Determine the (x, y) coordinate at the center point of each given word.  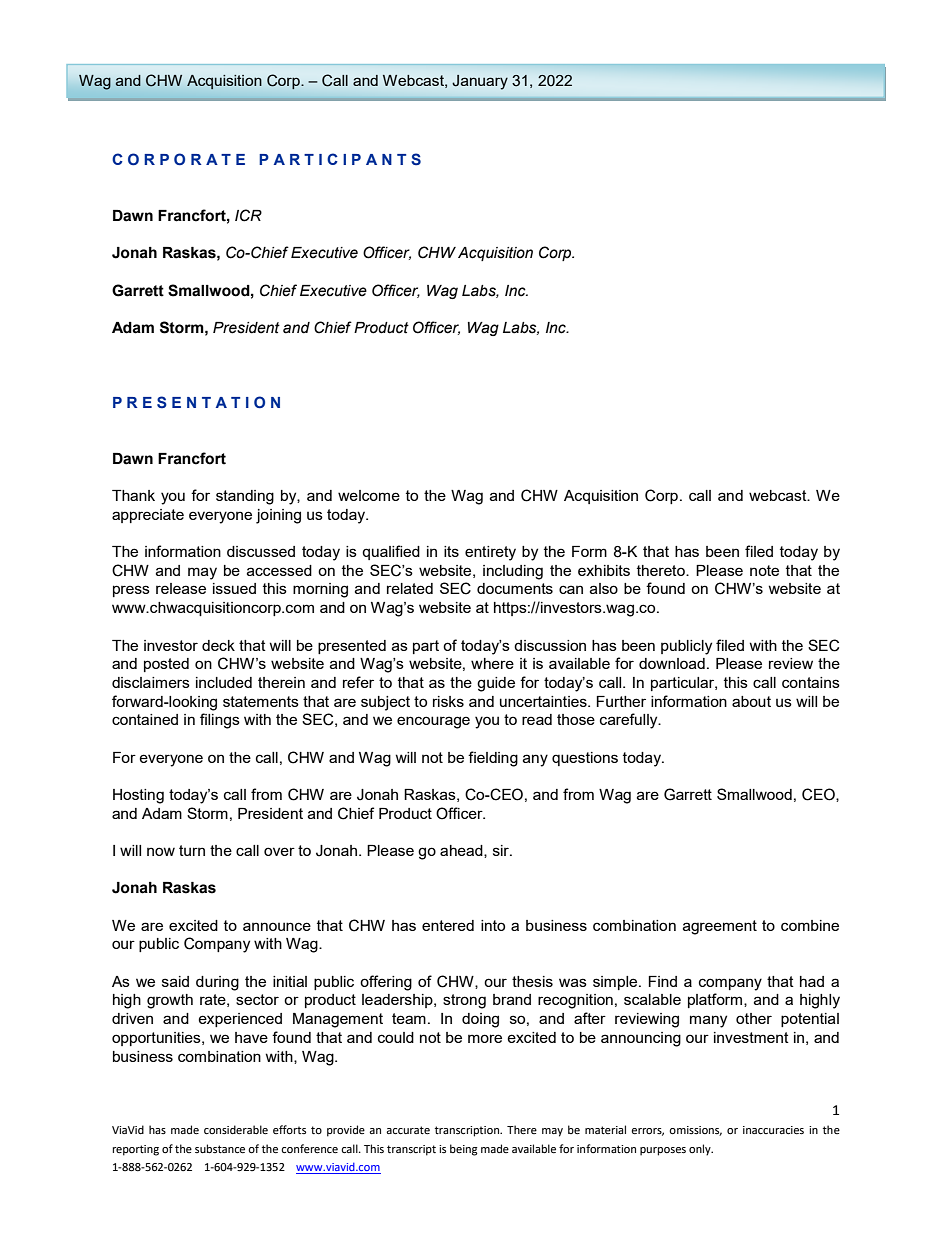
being (464, 1150)
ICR (248, 215)
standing (245, 497)
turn (192, 850)
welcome (369, 495)
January (480, 82)
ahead (462, 851)
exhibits (604, 570)
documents (515, 588)
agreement (720, 927)
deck (218, 645)
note (764, 570)
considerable (236, 1130)
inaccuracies (773, 1130)
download (672, 663)
